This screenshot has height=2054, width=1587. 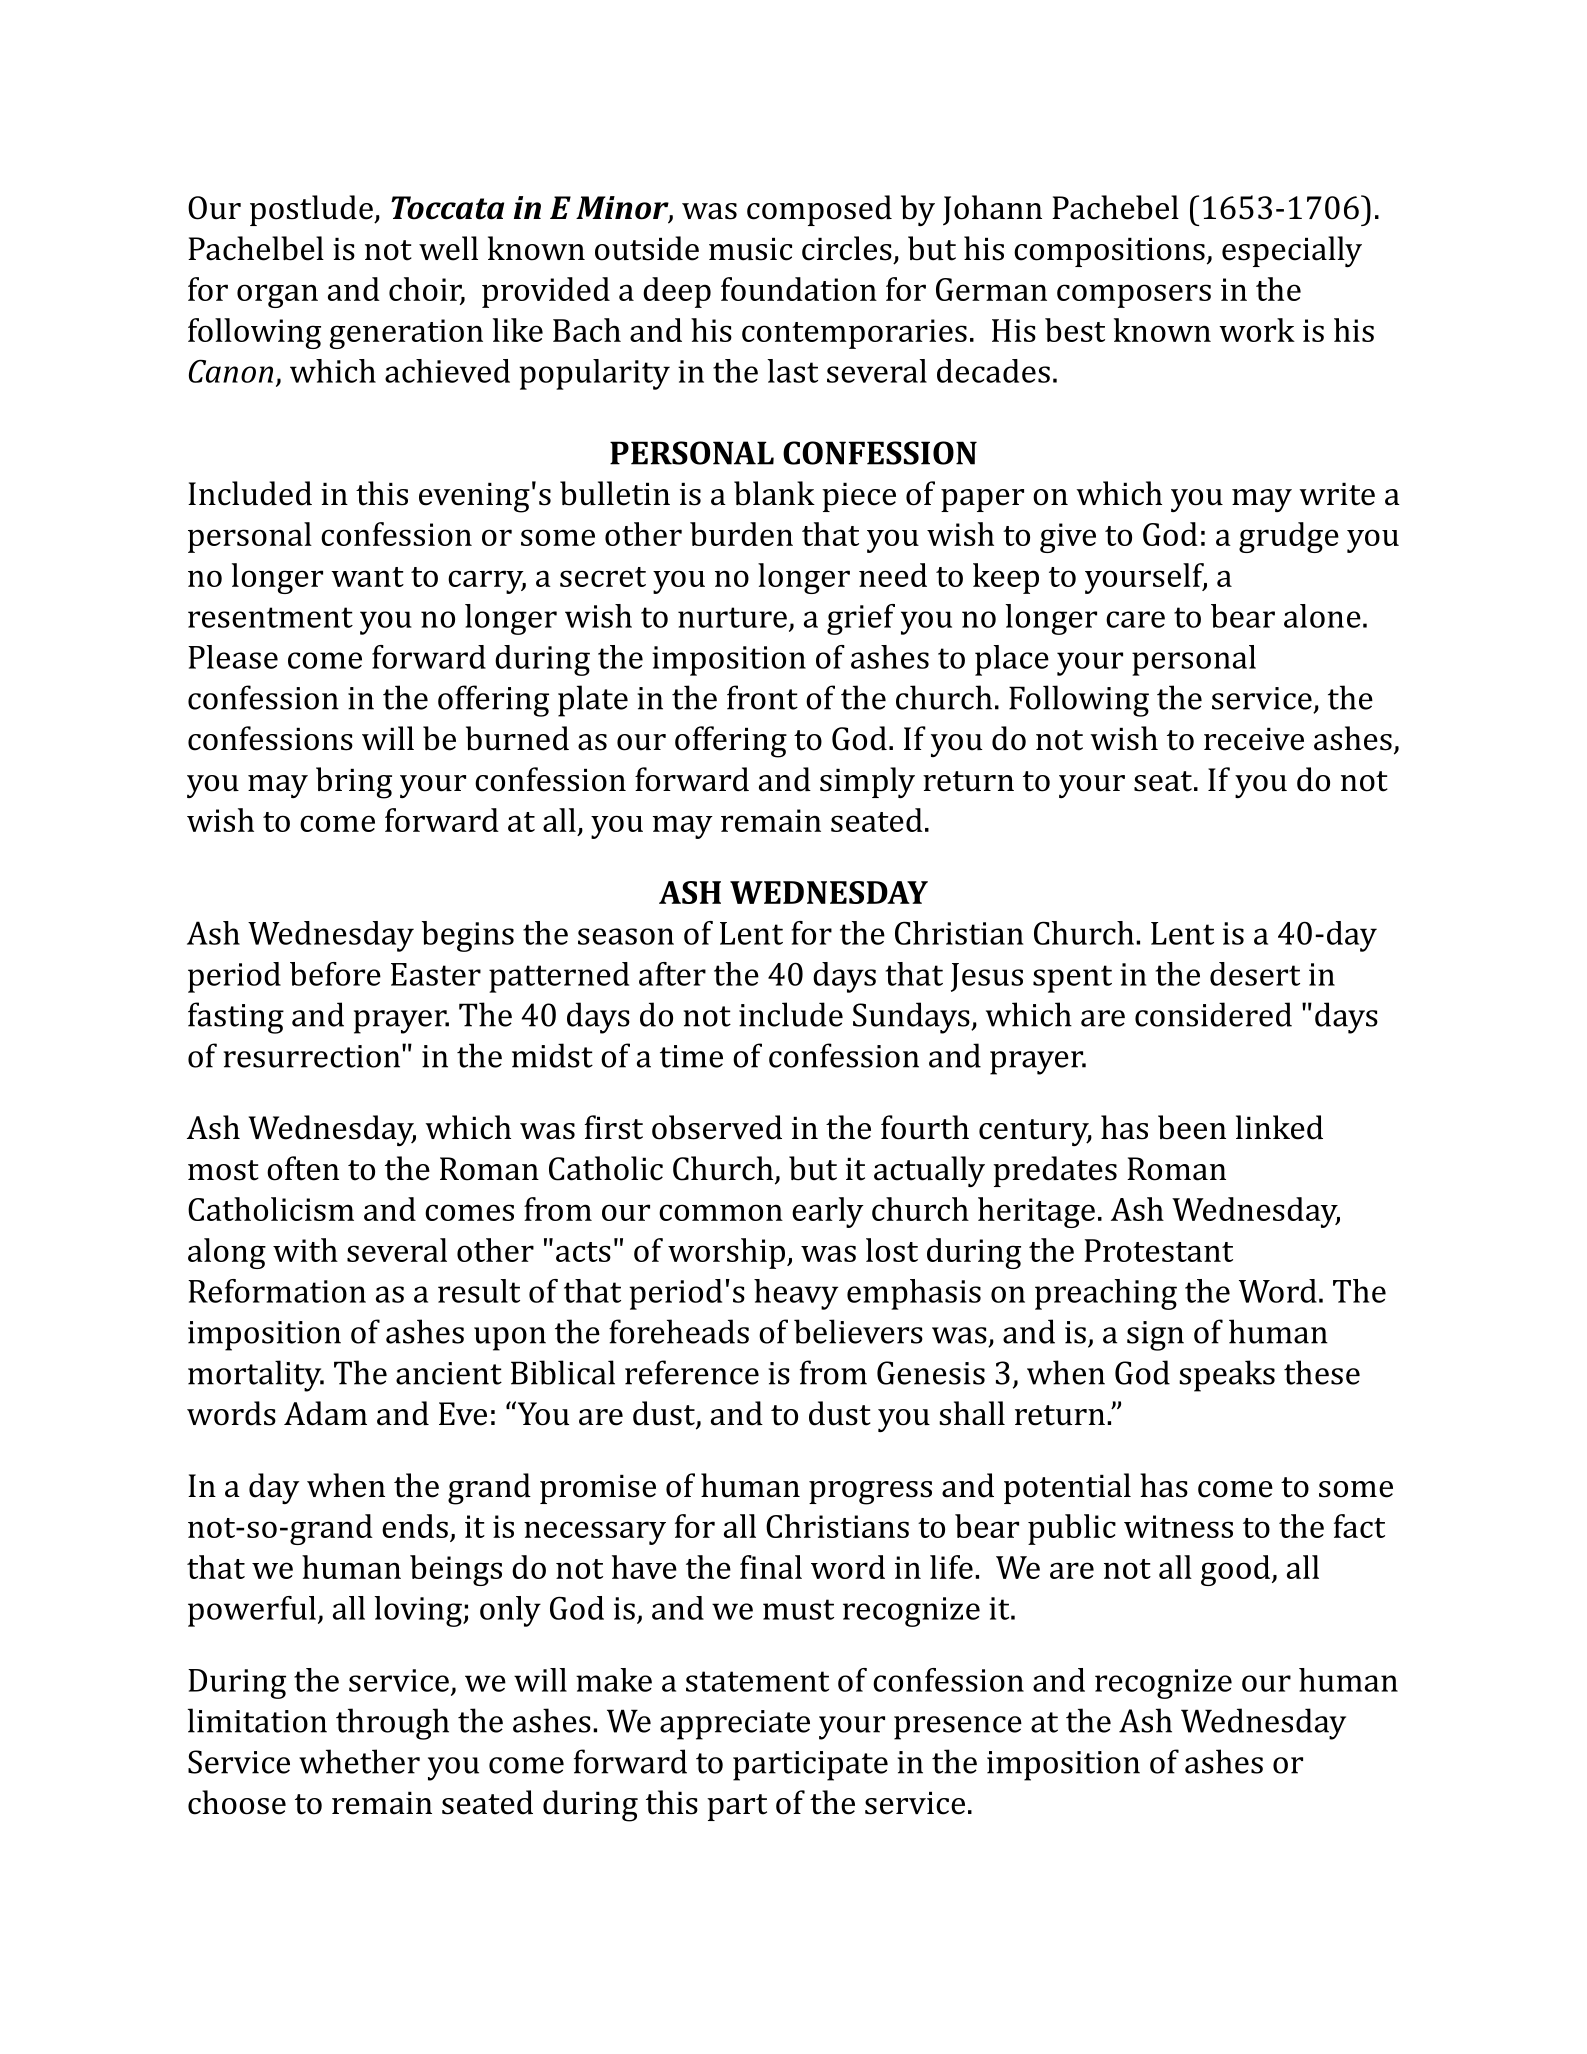 I want to click on music, so click(x=750, y=249).
